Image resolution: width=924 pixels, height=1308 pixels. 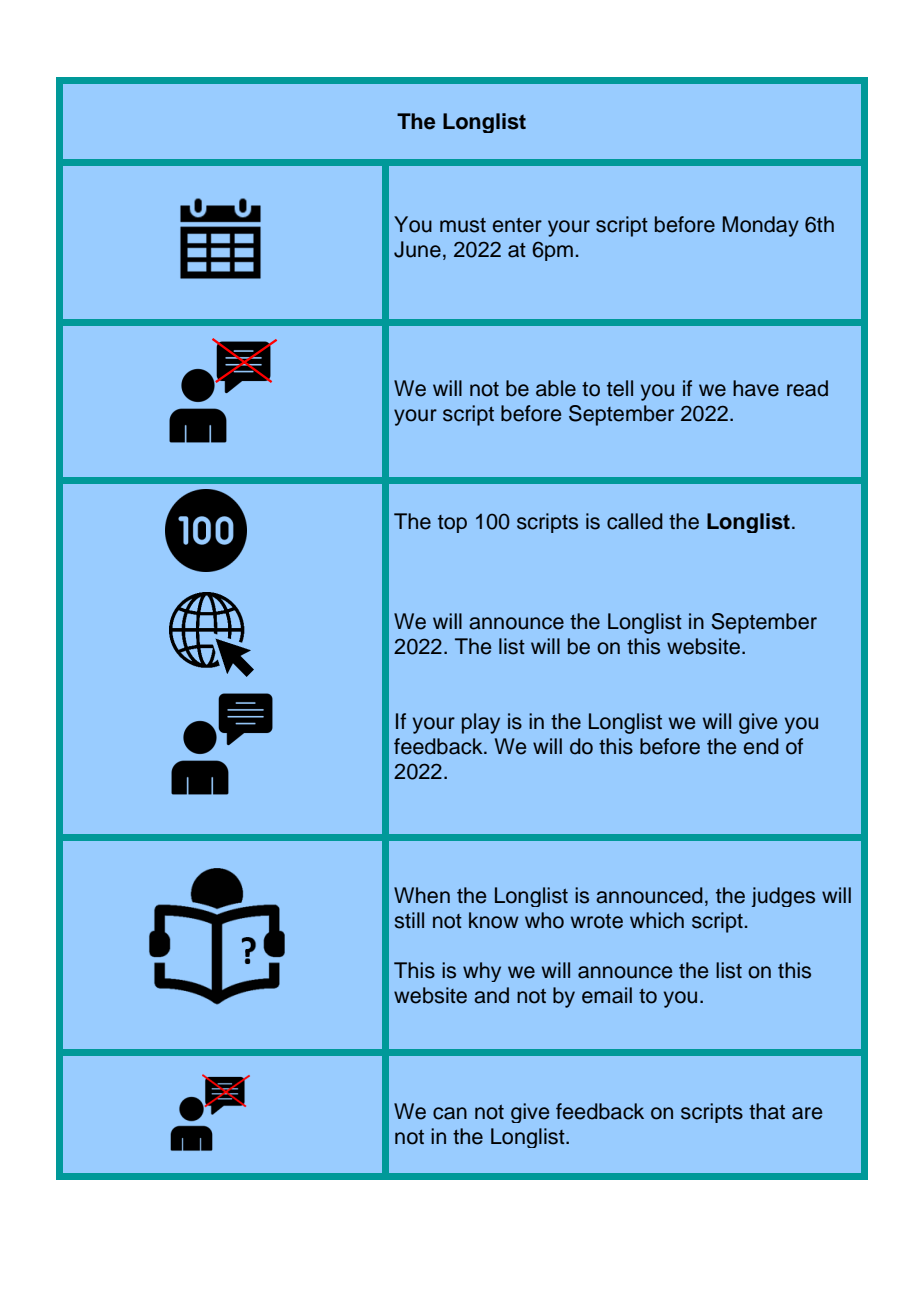 What do you see at coordinates (761, 746) in the screenshot?
I see `end` at bounding box center [761, 746].
